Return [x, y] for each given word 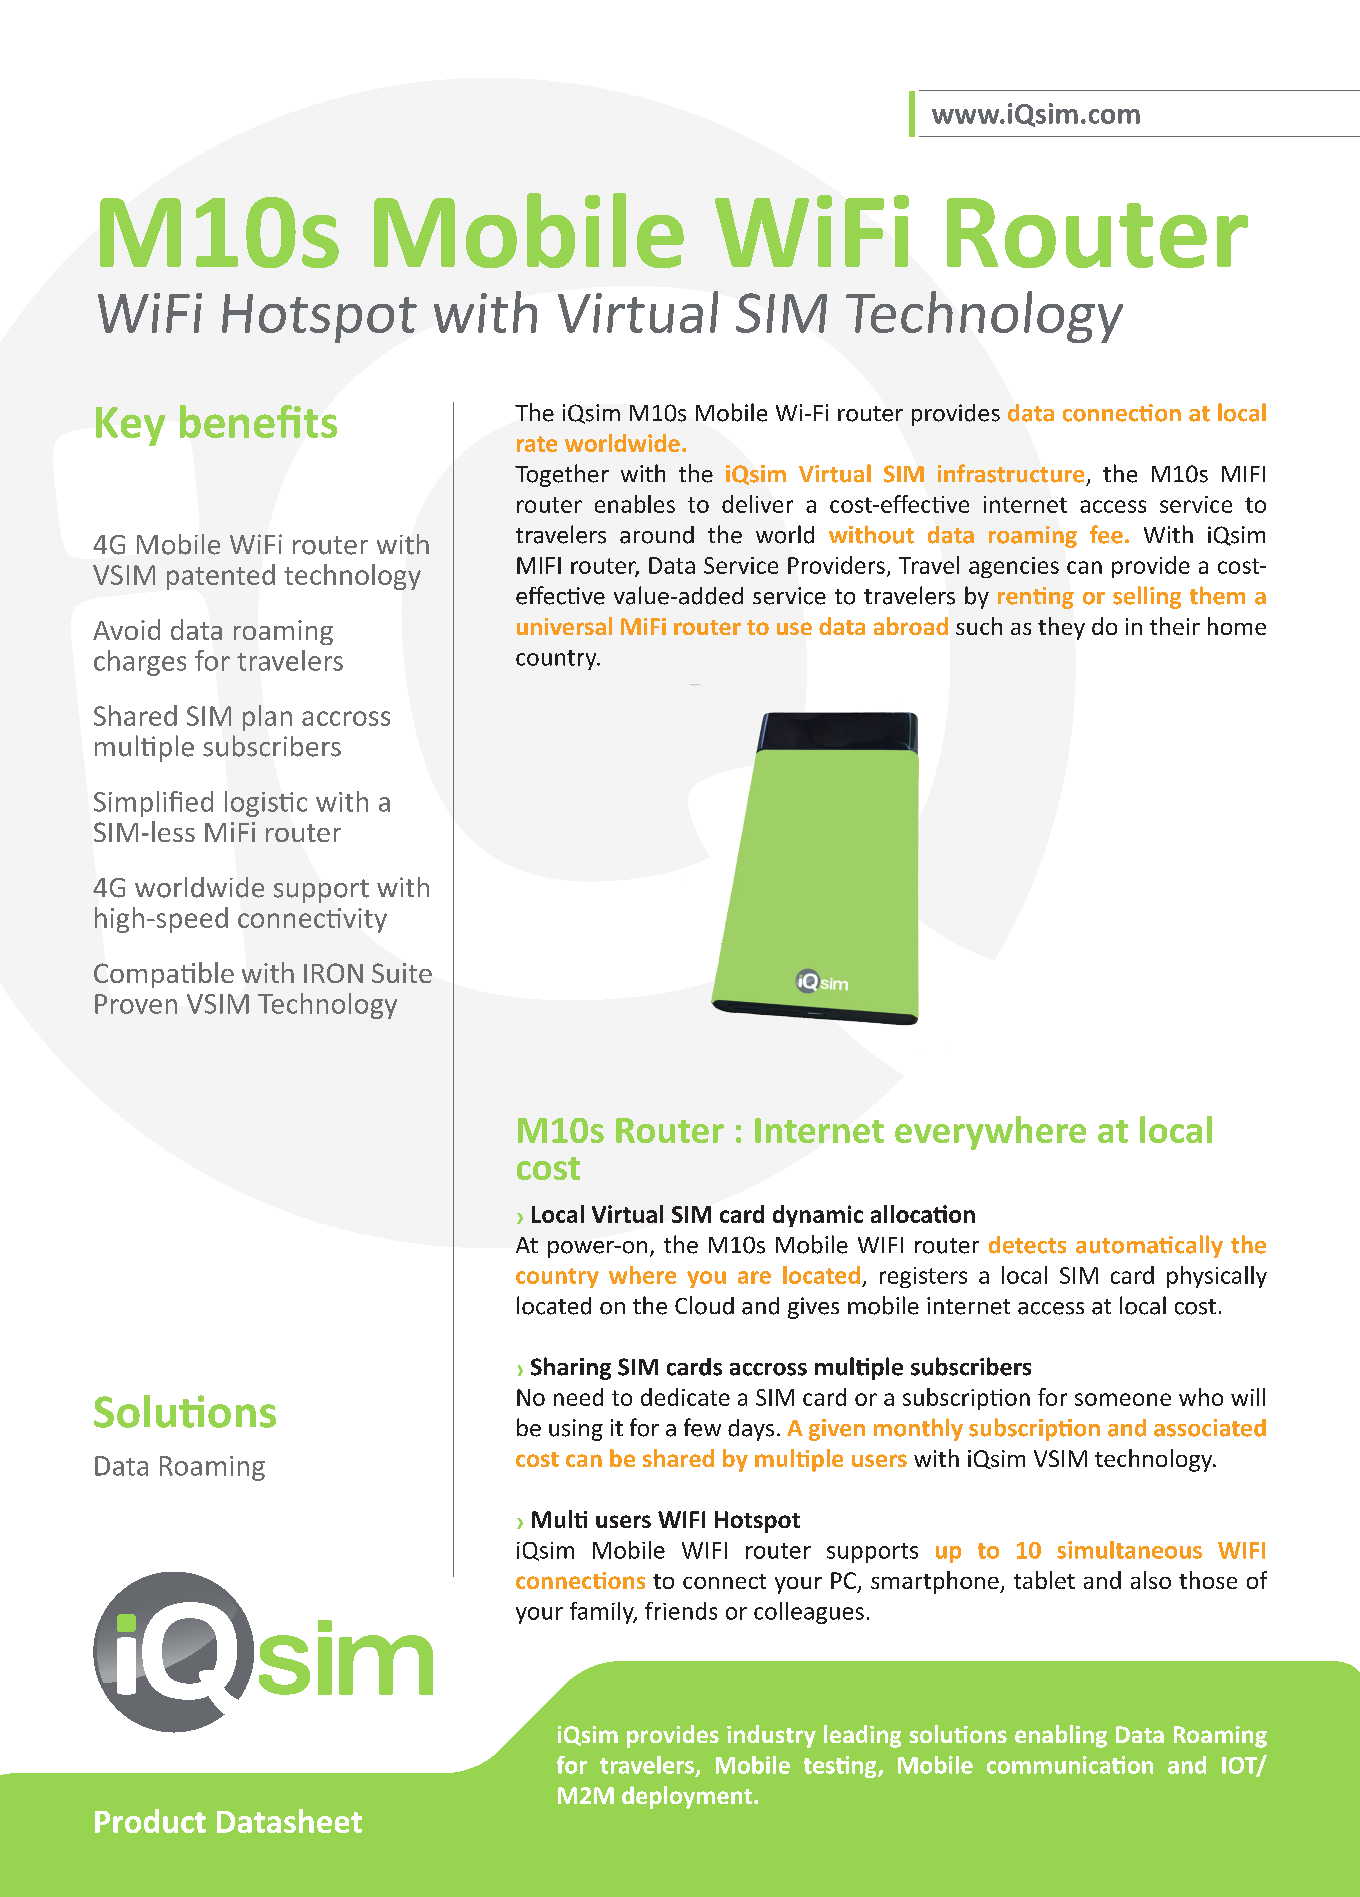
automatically [1149, 1246]
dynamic [818, 1216]
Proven [136, 1004]
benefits [258, 421]
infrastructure [1011, 473]
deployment [687, 1797]
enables [635, 504]
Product [150, 1821]
